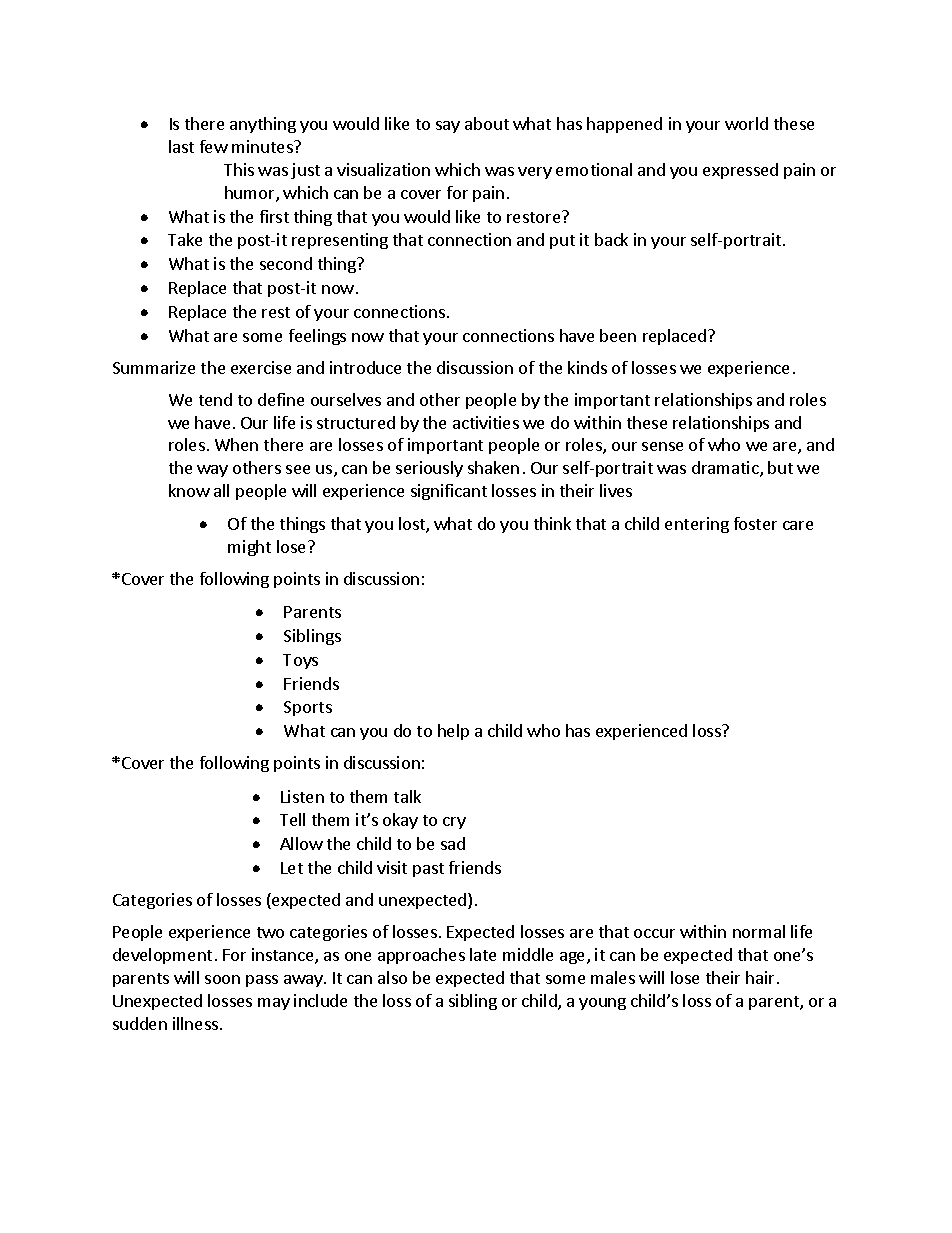 The width and height of the screenshot is (952, 1233). I want to click on cry, so click(454, 823).
